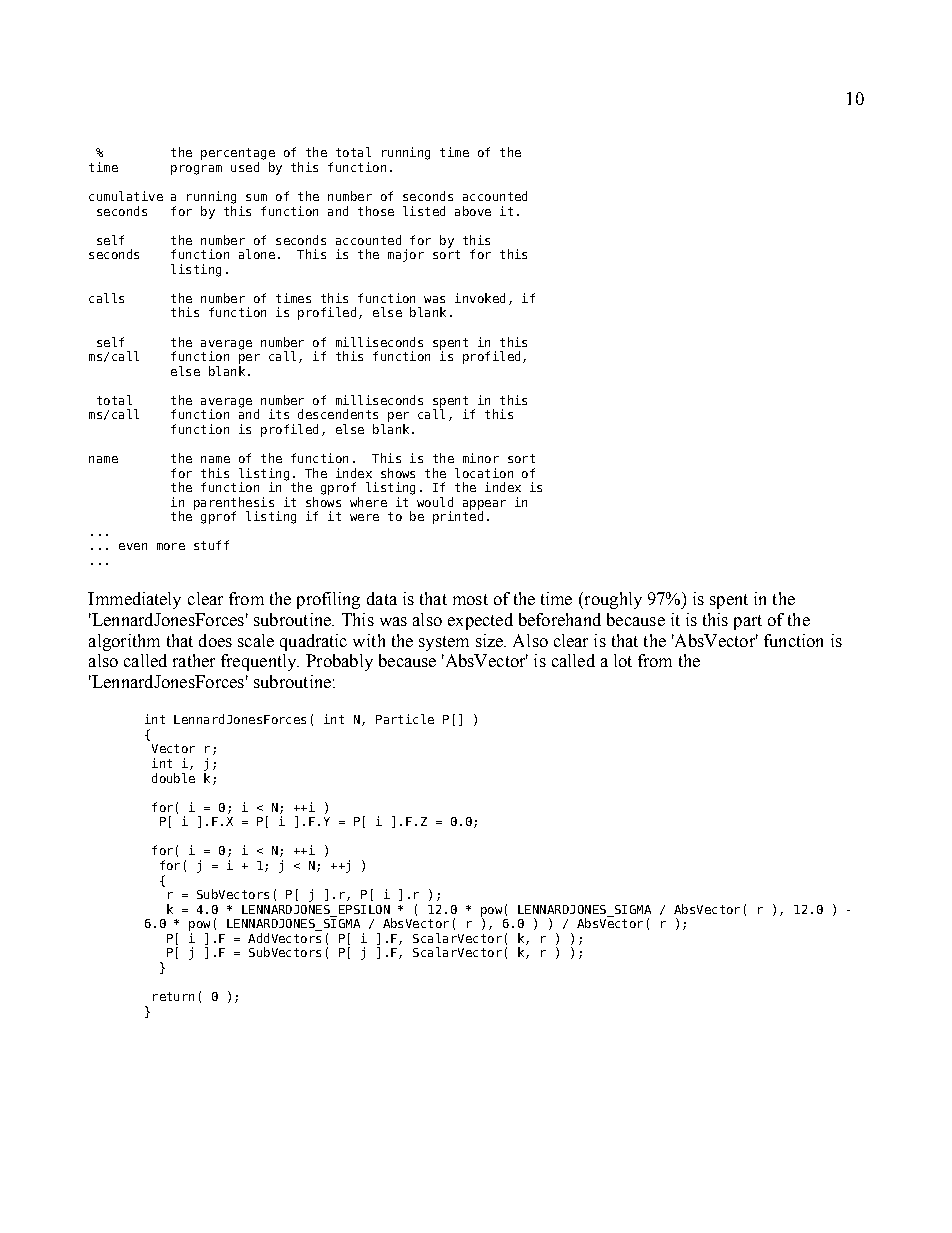  I want to click on Probably, so click(339, 662).
